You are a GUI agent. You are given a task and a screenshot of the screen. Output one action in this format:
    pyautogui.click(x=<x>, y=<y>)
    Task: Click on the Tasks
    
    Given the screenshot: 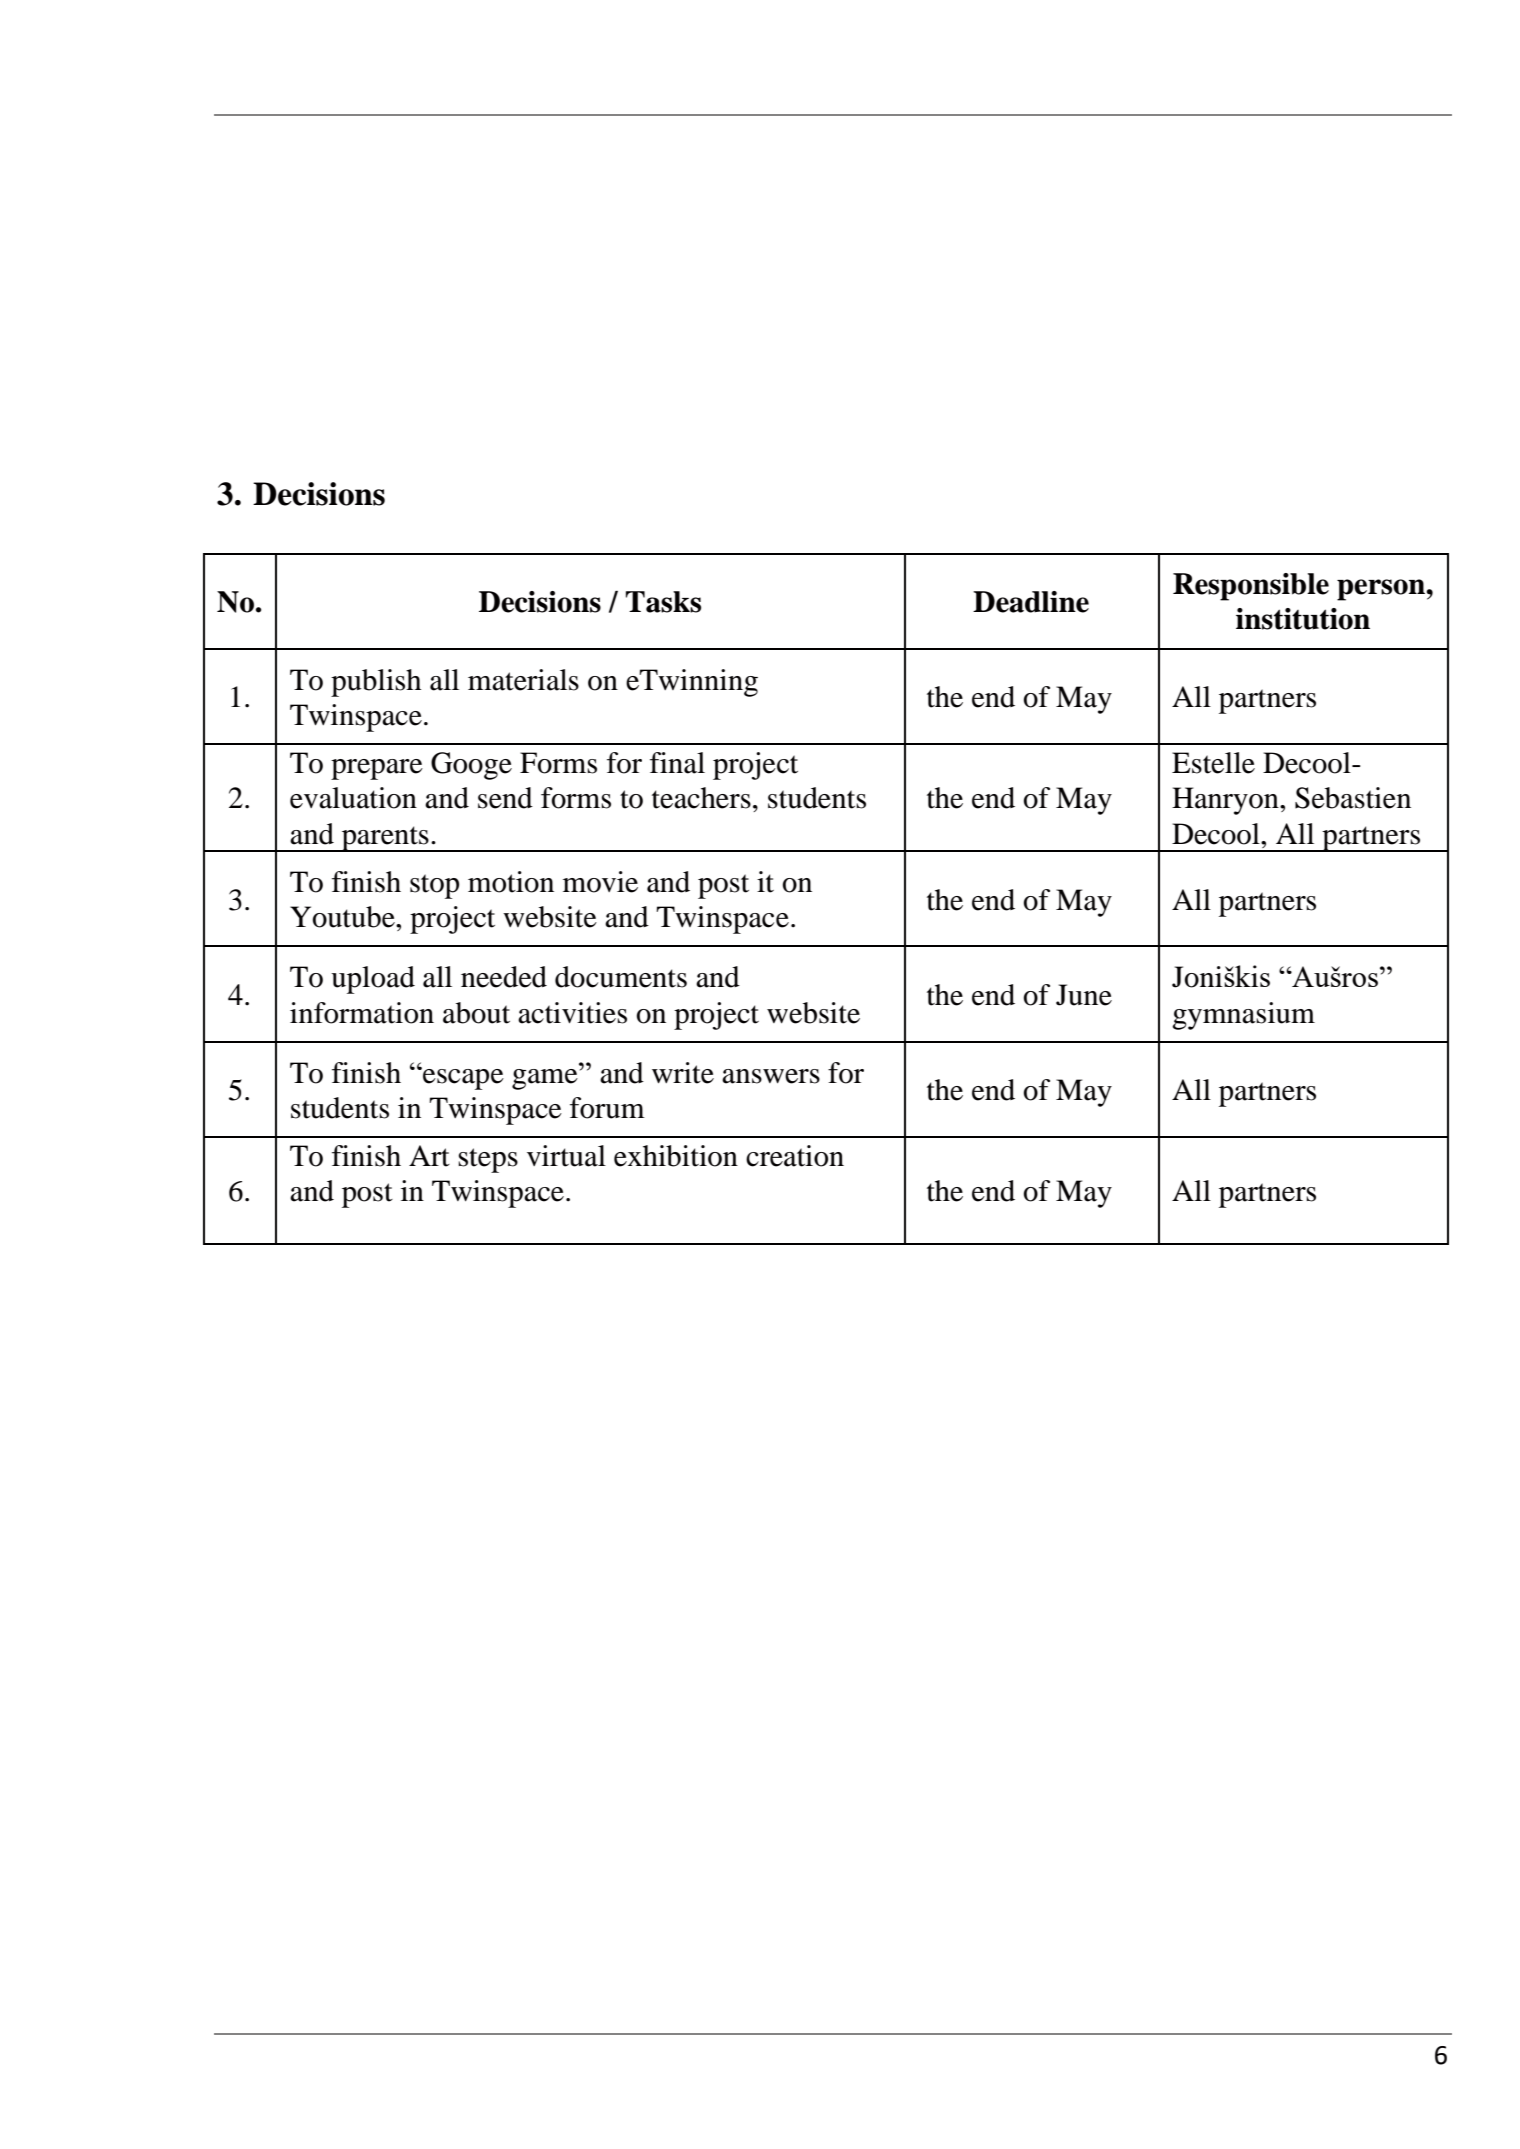 What is the action you would take?
    pyautogui.click(x=663, y=602)
